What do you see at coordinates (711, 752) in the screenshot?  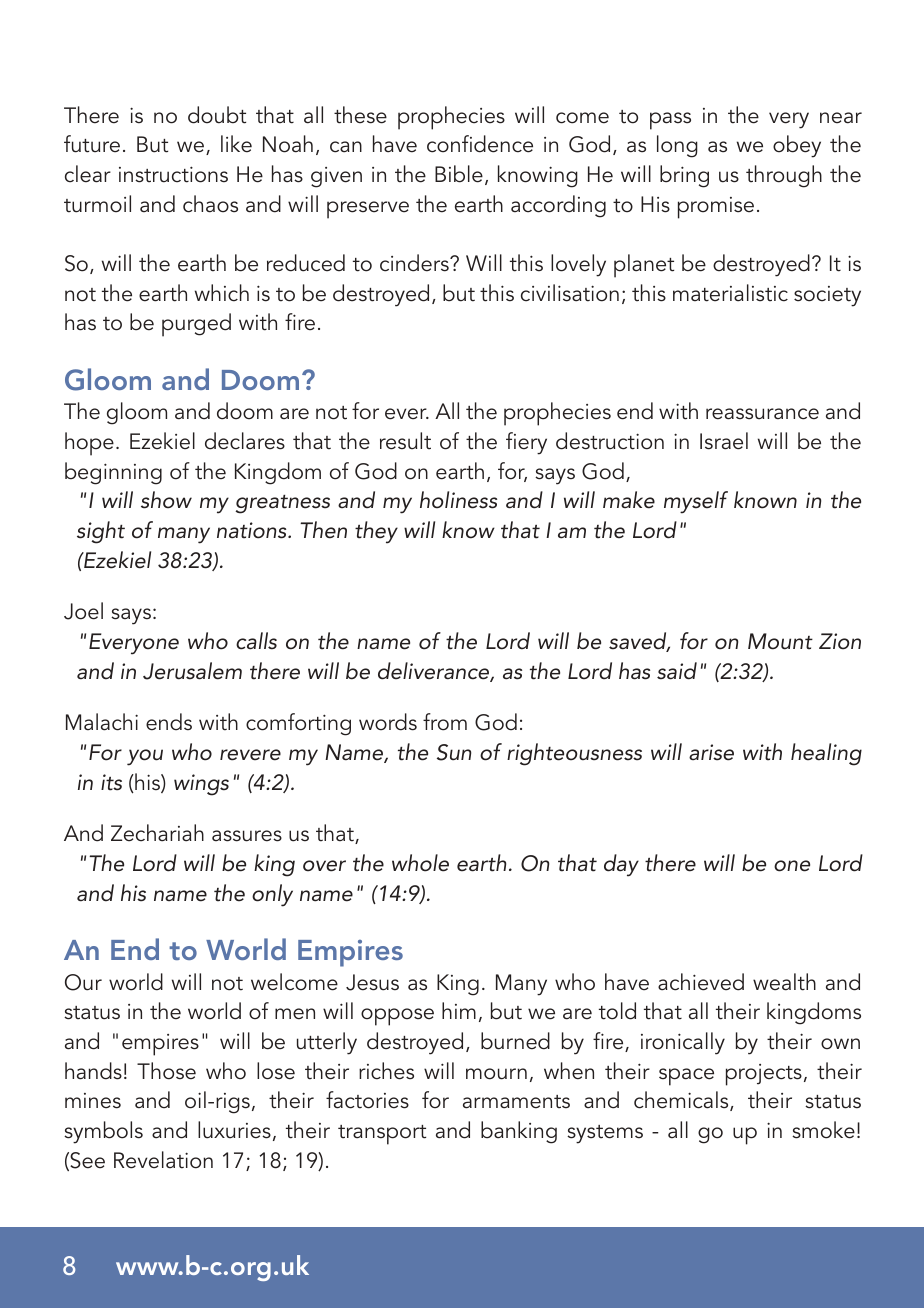 I see `arise` at bounding box center [711, 752].
